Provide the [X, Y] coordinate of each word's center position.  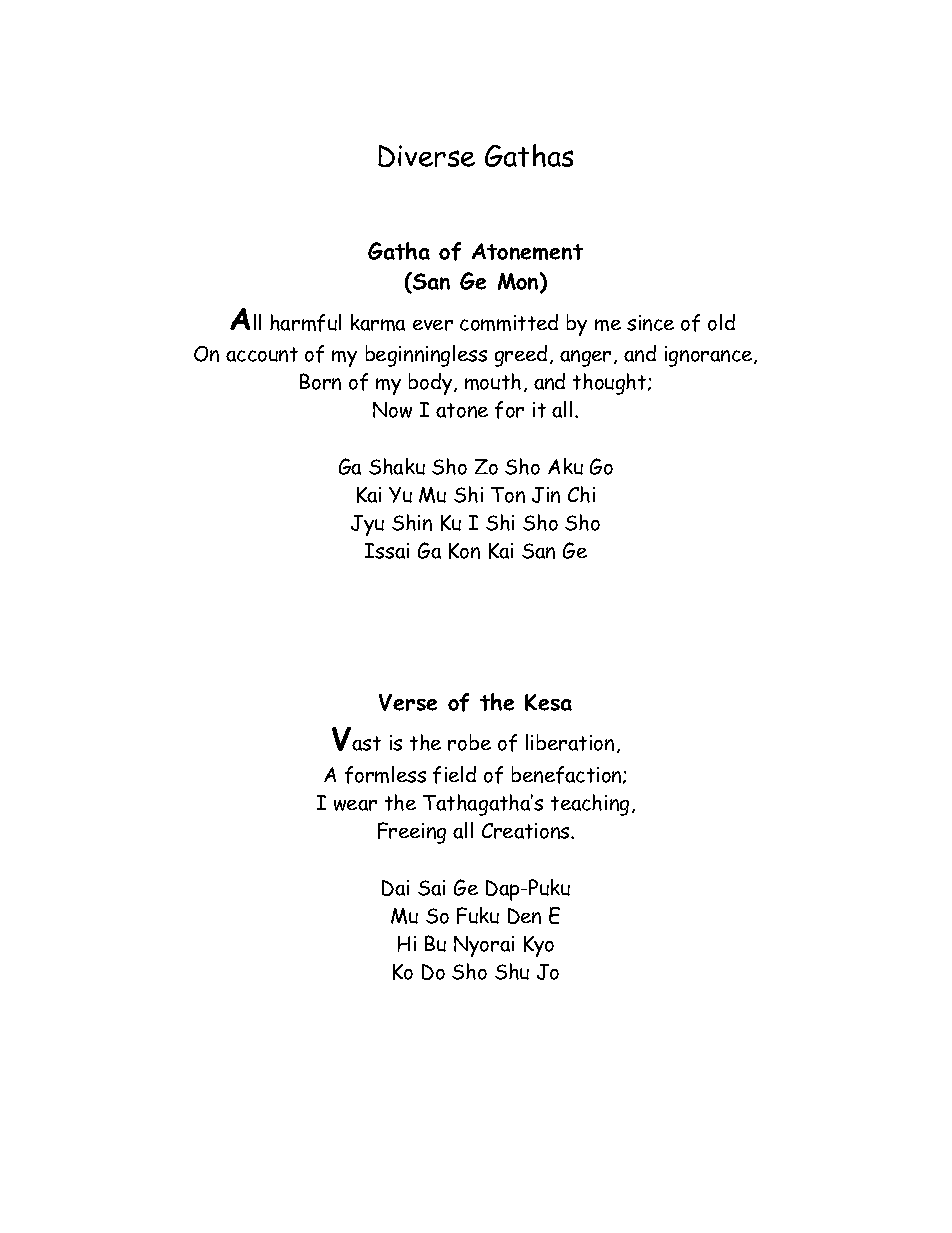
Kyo [539, 946]
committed [509, 322]
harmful [305, 323]
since [650, 323]
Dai [395, 888]
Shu [512, 971]
